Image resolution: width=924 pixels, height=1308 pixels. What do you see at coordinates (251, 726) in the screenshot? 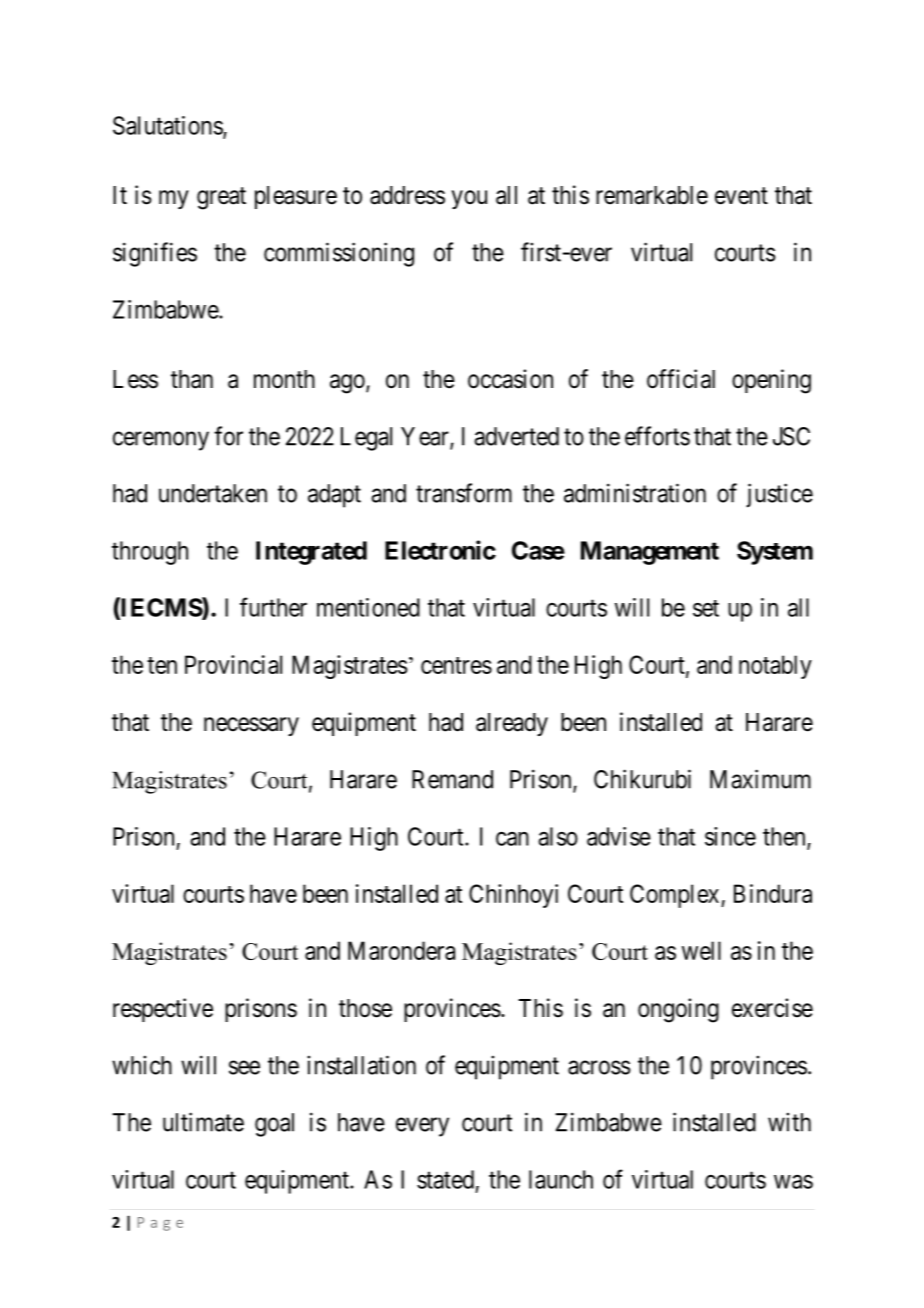
I see `necessary` at bounding box center [251, 726].
